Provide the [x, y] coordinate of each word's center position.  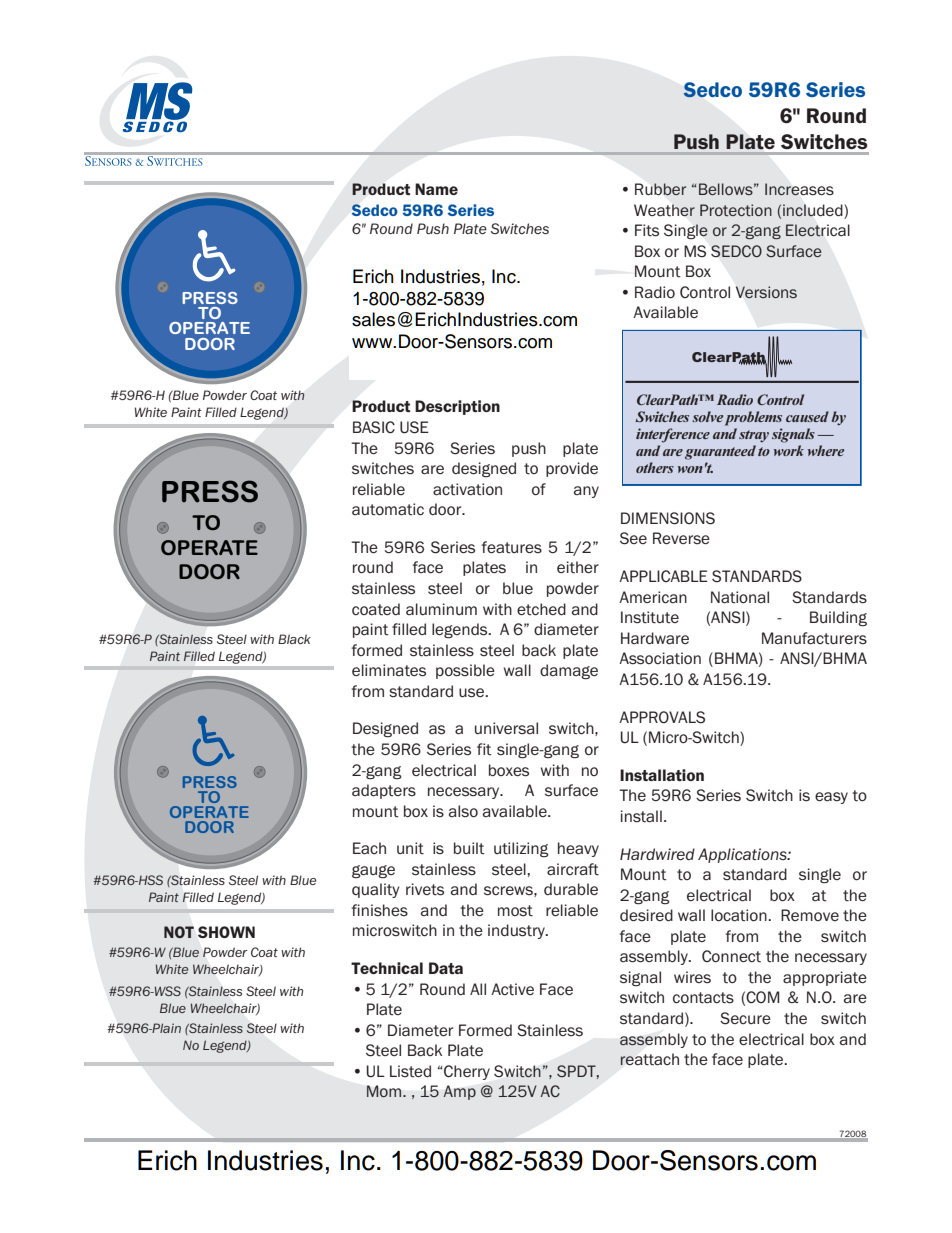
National [740, 597]
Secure [745, 1018]
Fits [647, 230]
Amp [459, 1092]
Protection [736, 210]
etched [541, 609]
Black [294, 639]
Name [436, 189]
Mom [385, 1091]
